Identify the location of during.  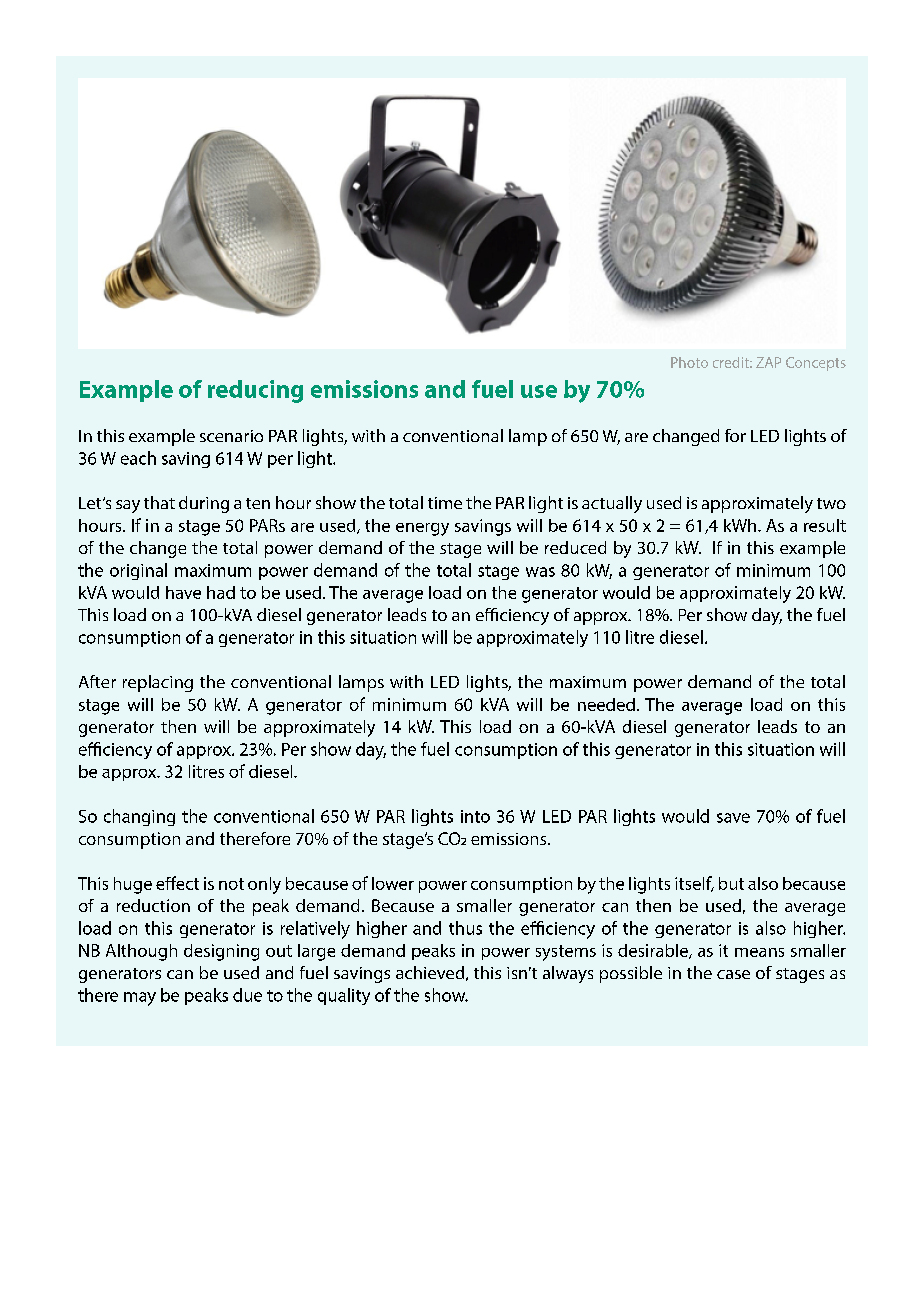
(204, 504).
